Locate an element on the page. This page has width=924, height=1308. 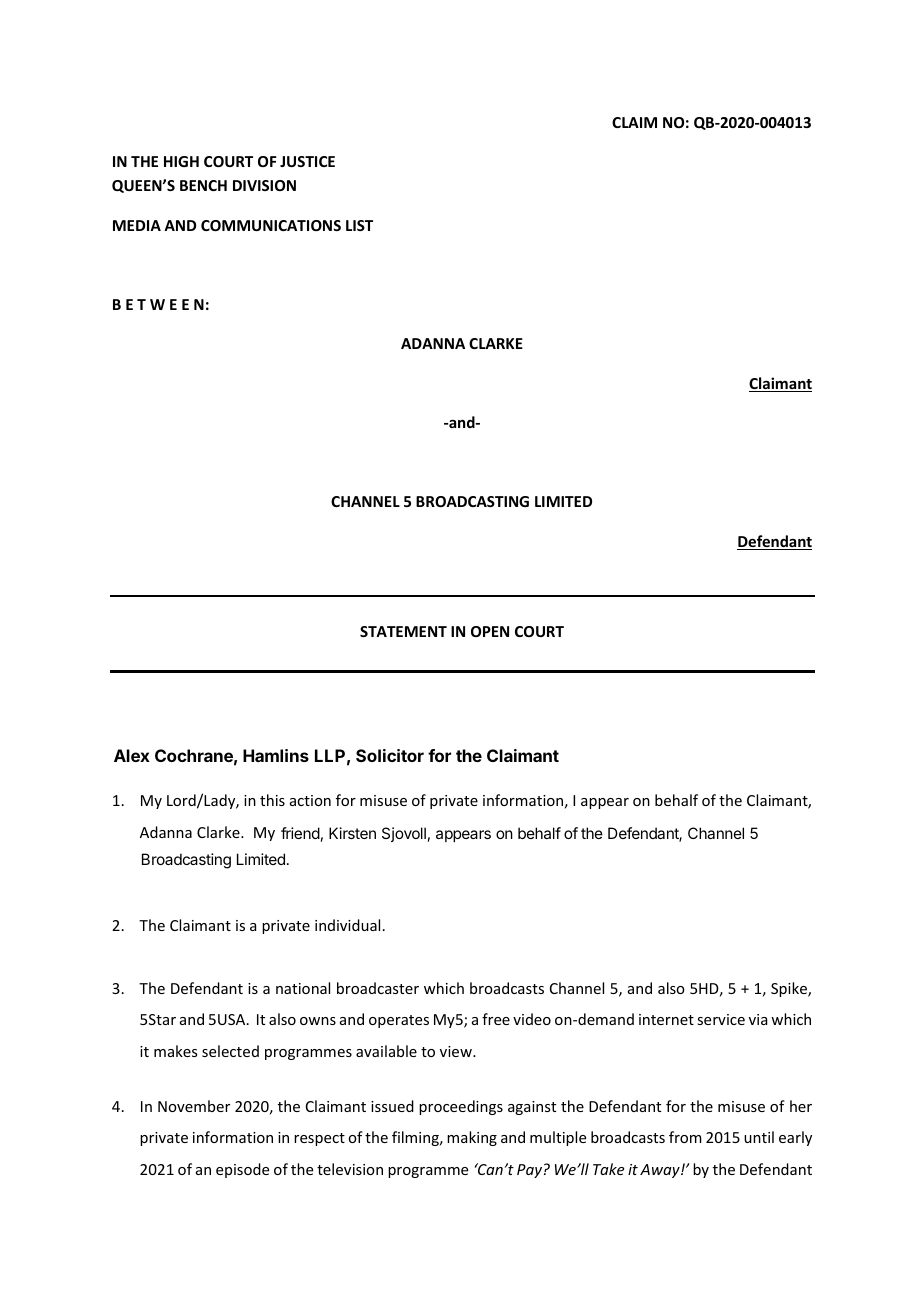
STATEMENT is located at coordinates (403, 631).
